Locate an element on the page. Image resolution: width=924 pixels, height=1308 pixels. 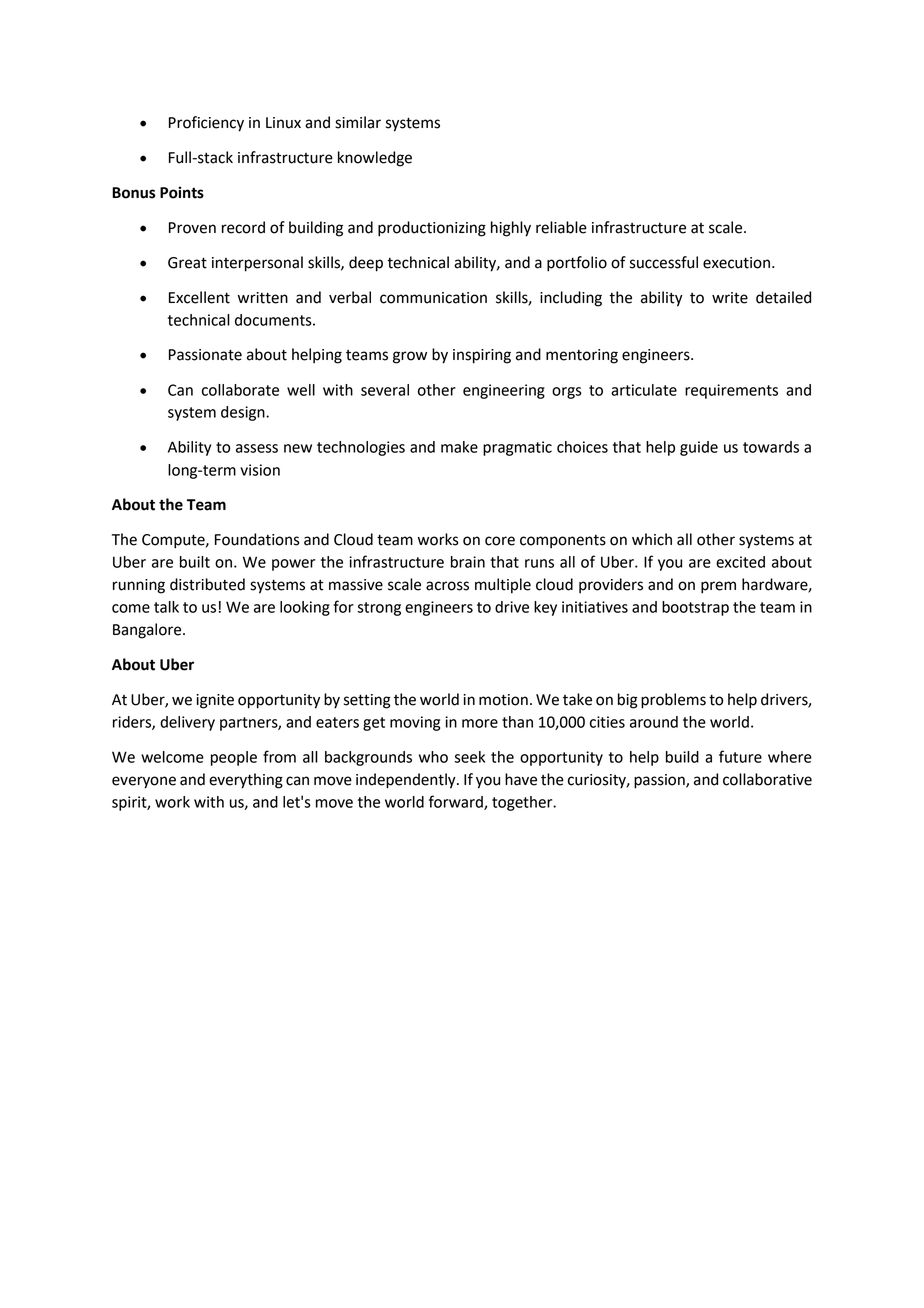
forward is located at coordinates (457, 802).
